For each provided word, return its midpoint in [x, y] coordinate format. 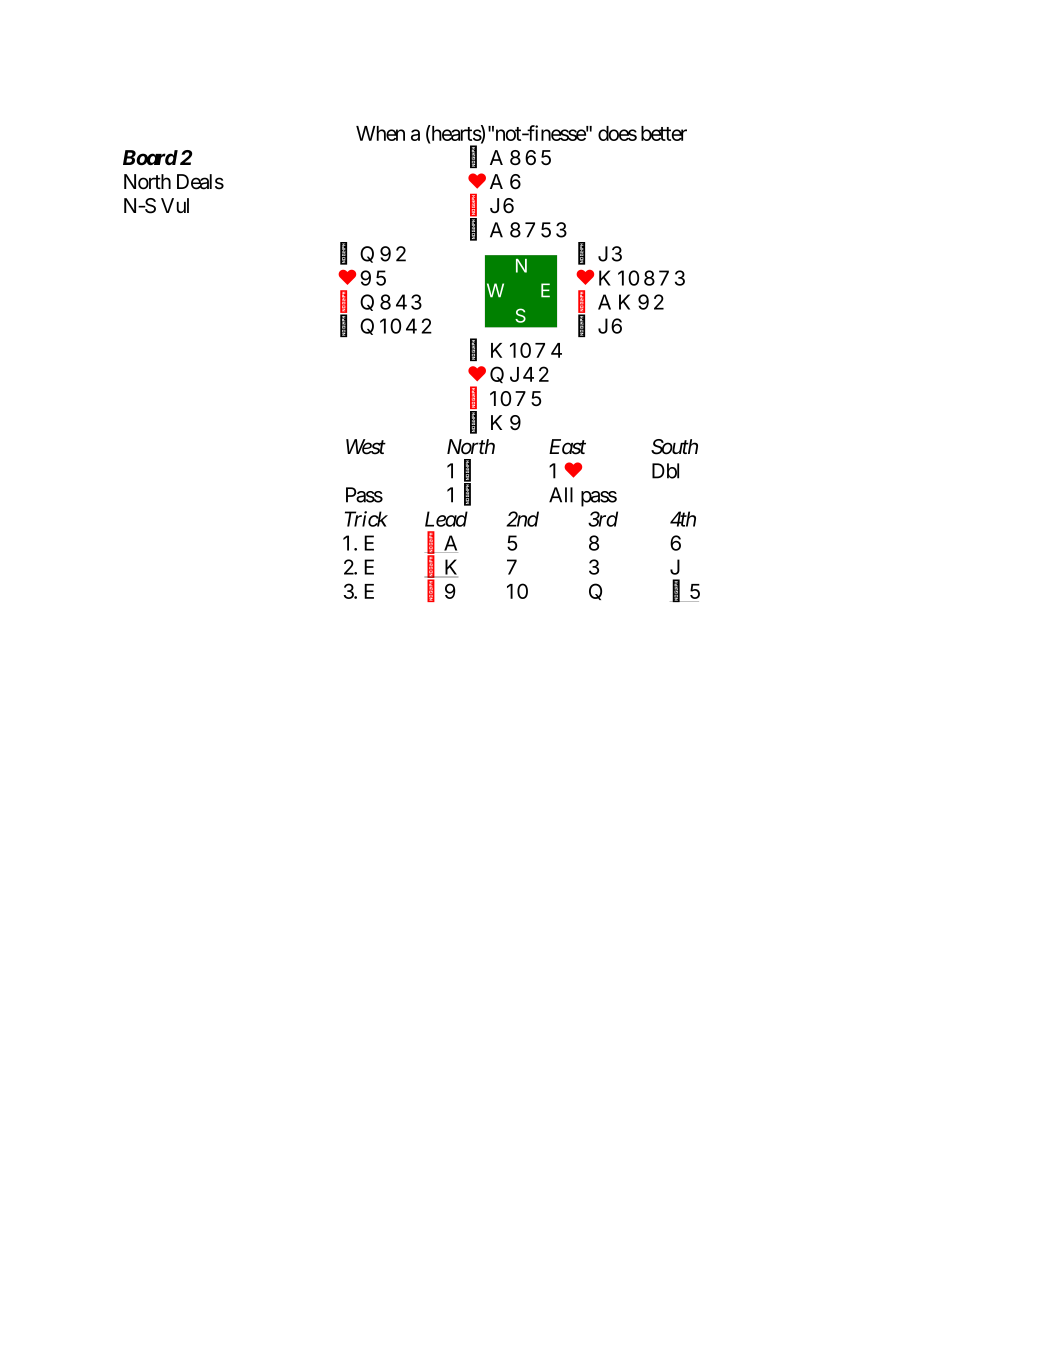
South [674, 447]
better [664, 133]
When [380, 133]
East [567, 447]
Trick [366, 519]
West [366, 447]
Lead [446, 519]
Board [150, 158]
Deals [200, 182]
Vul [175, 205]
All [561, 495]
